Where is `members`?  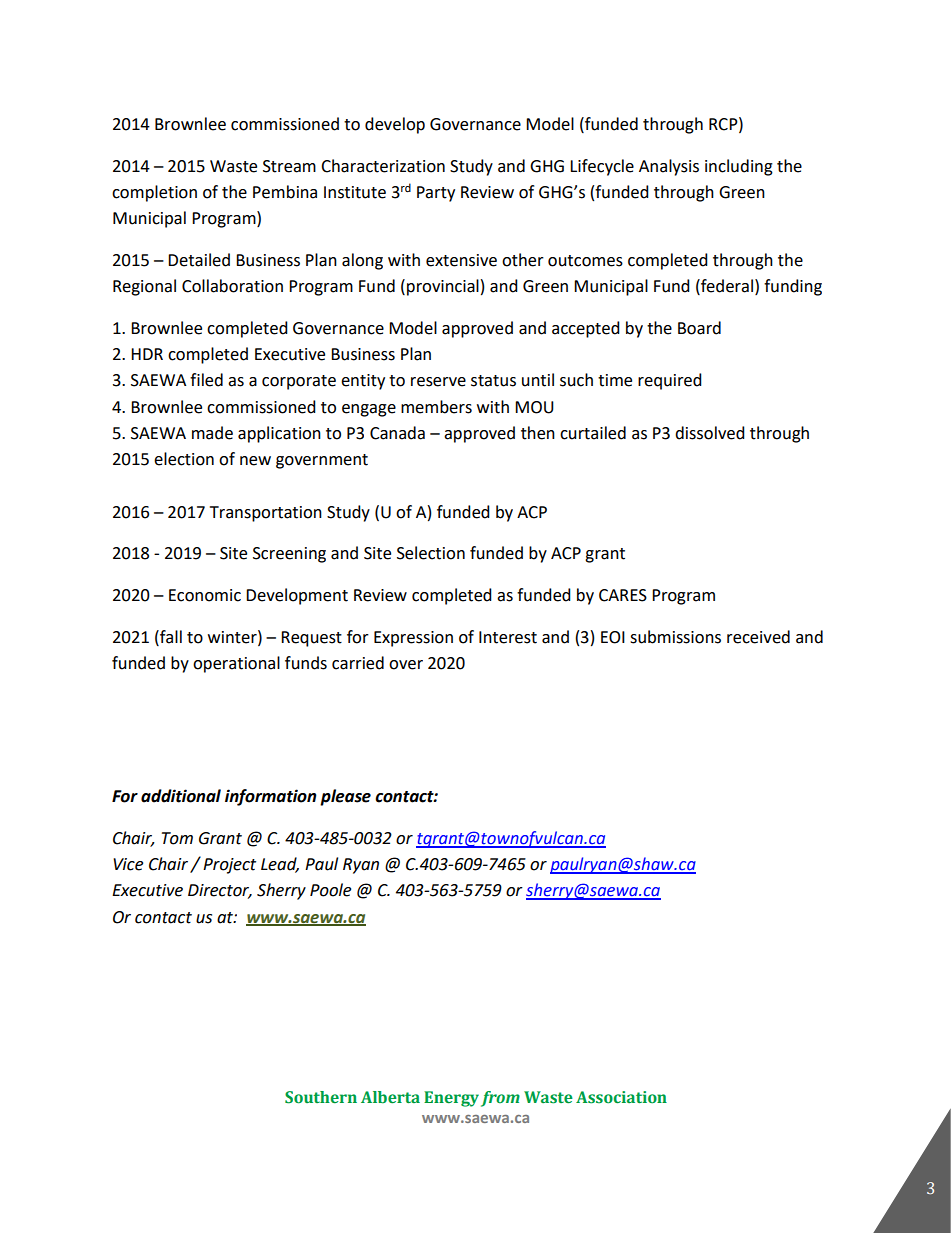 members is located at coordinates (436, 407).
